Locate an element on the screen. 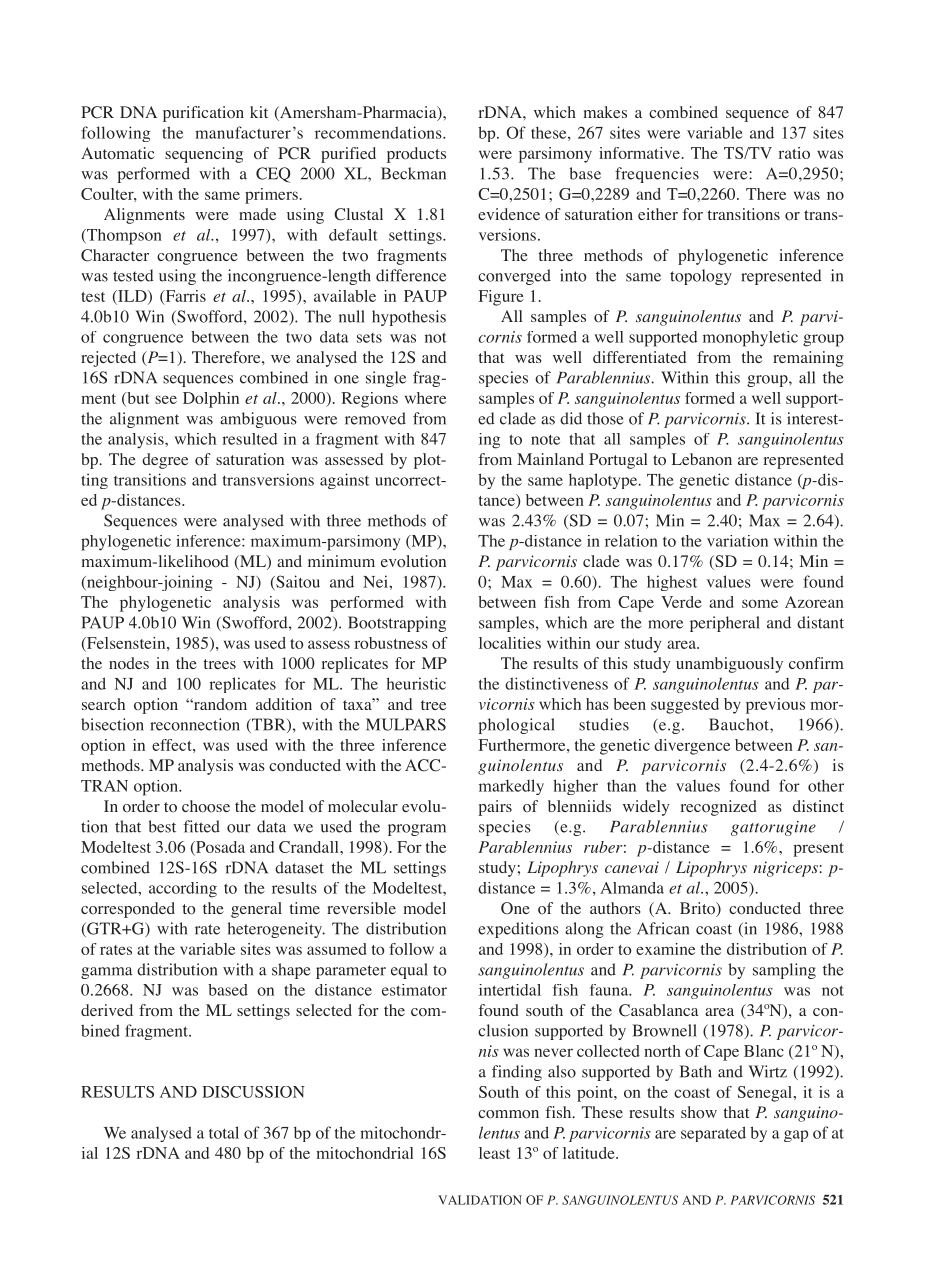  pairs is located at coordinates (495, 808).
